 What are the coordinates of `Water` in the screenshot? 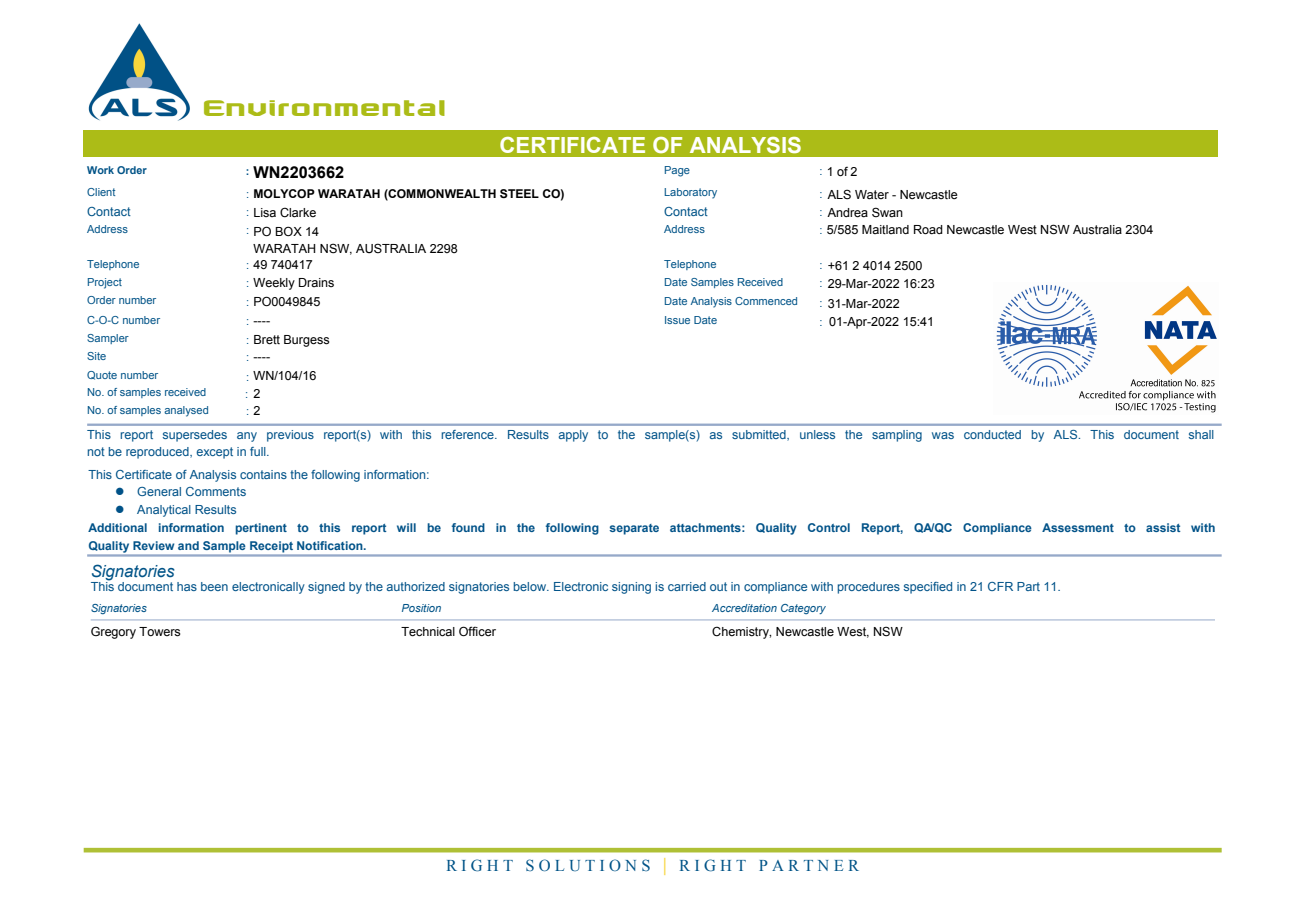 It's located at (872, 195).
